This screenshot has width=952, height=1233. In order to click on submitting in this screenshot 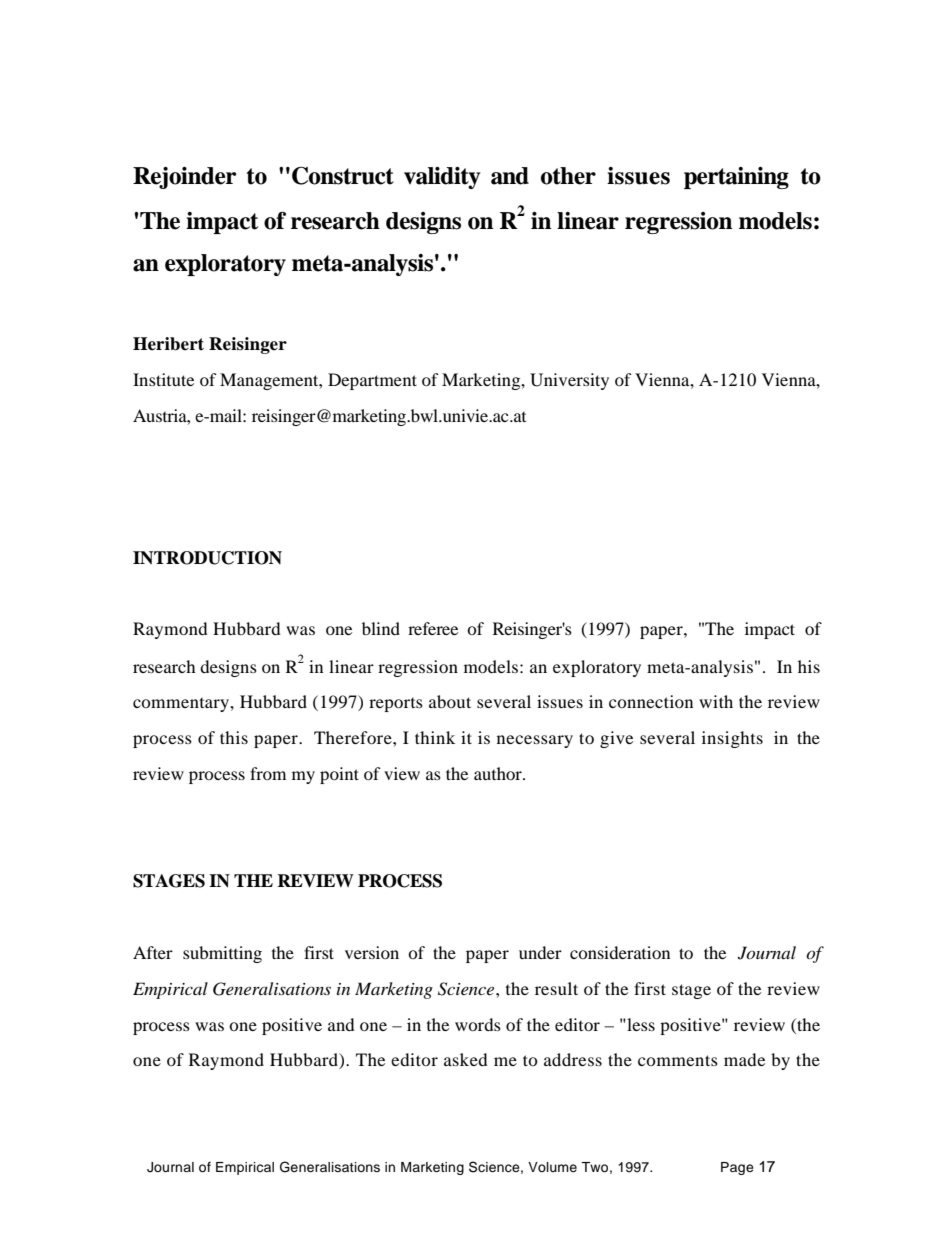, I will do `click(222, 954)`.
